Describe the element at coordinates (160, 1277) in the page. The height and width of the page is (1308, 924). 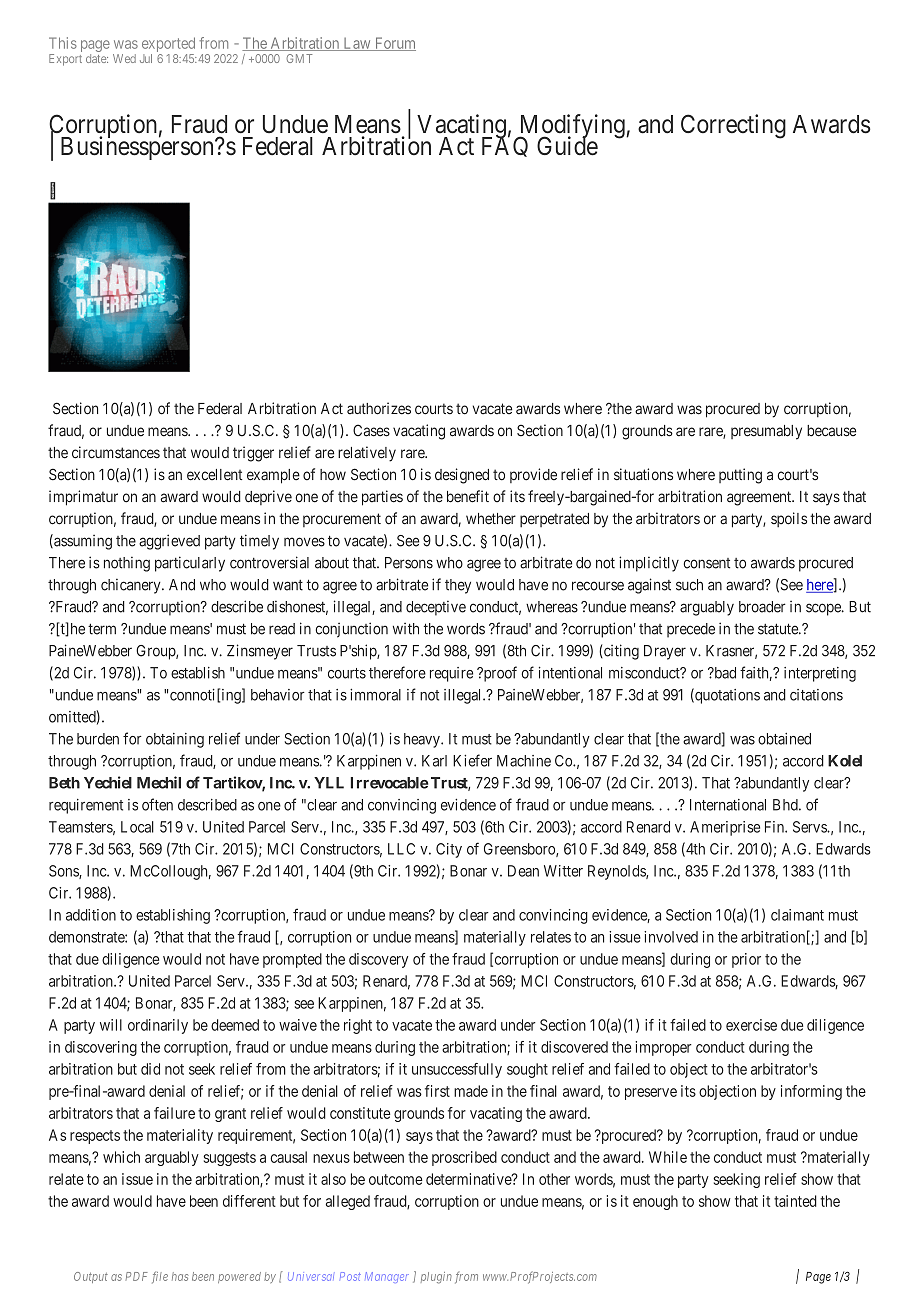
I see `file` at that location.
